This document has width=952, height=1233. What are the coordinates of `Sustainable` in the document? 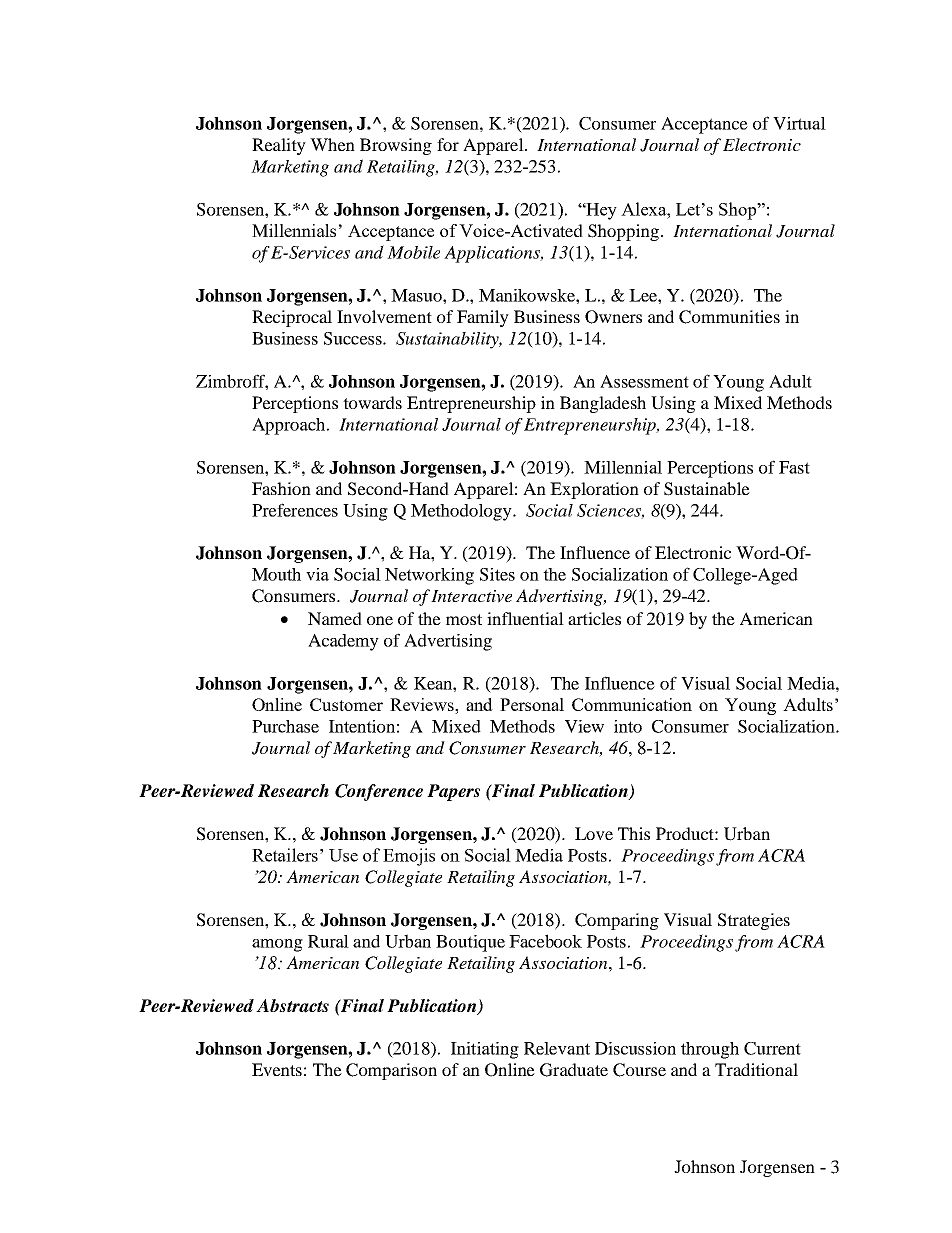 It's located at (707, 489).
